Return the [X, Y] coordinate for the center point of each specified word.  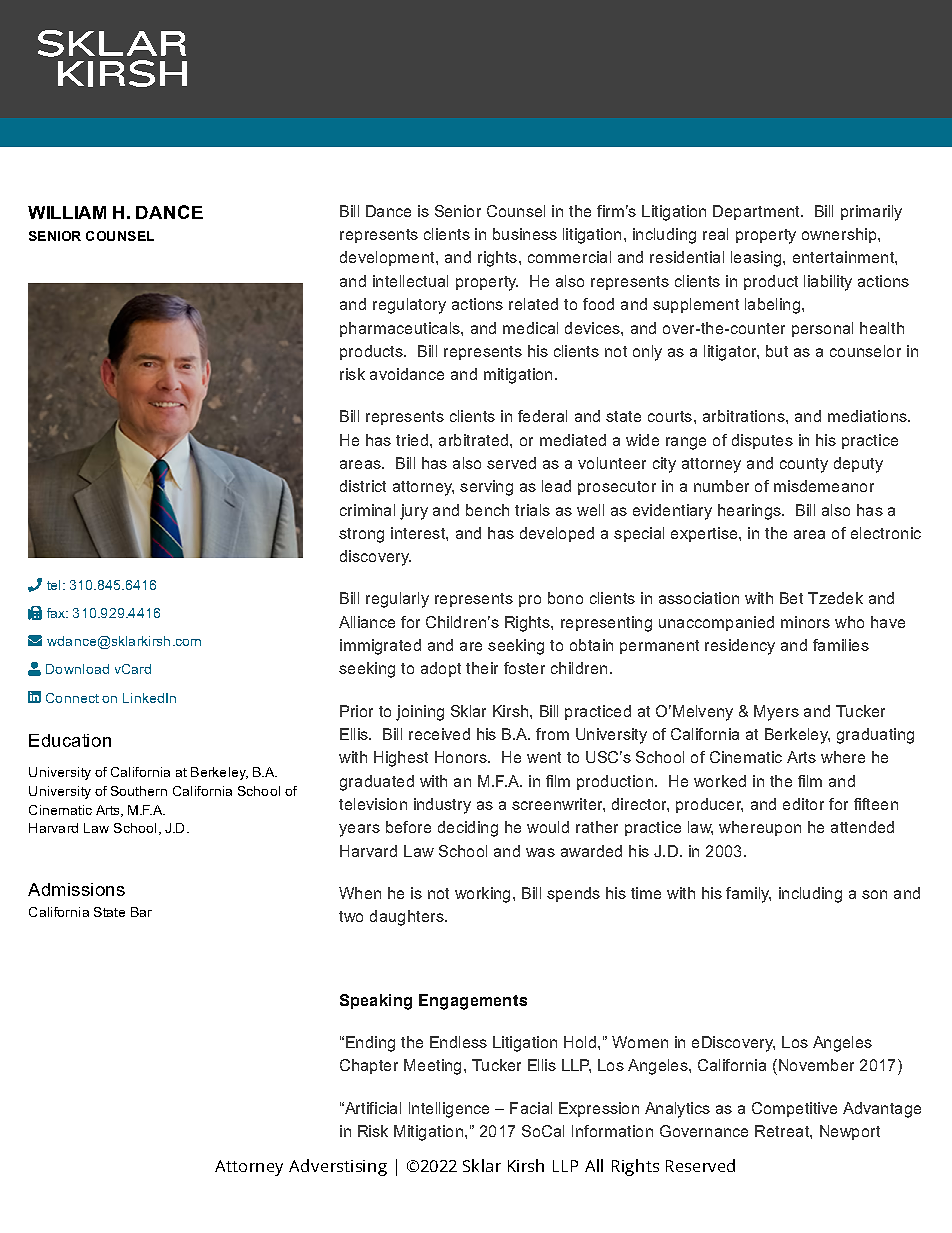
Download [77, 669]
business [525, 234]
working [482, 895]
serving [486, 488]
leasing [757, 259]
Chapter [369, 1066]
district [363, 486]
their [482, 668]
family [748, 895]
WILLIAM [67, 212]
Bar [141, 912]
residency [740, 647]
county [804, 465]
